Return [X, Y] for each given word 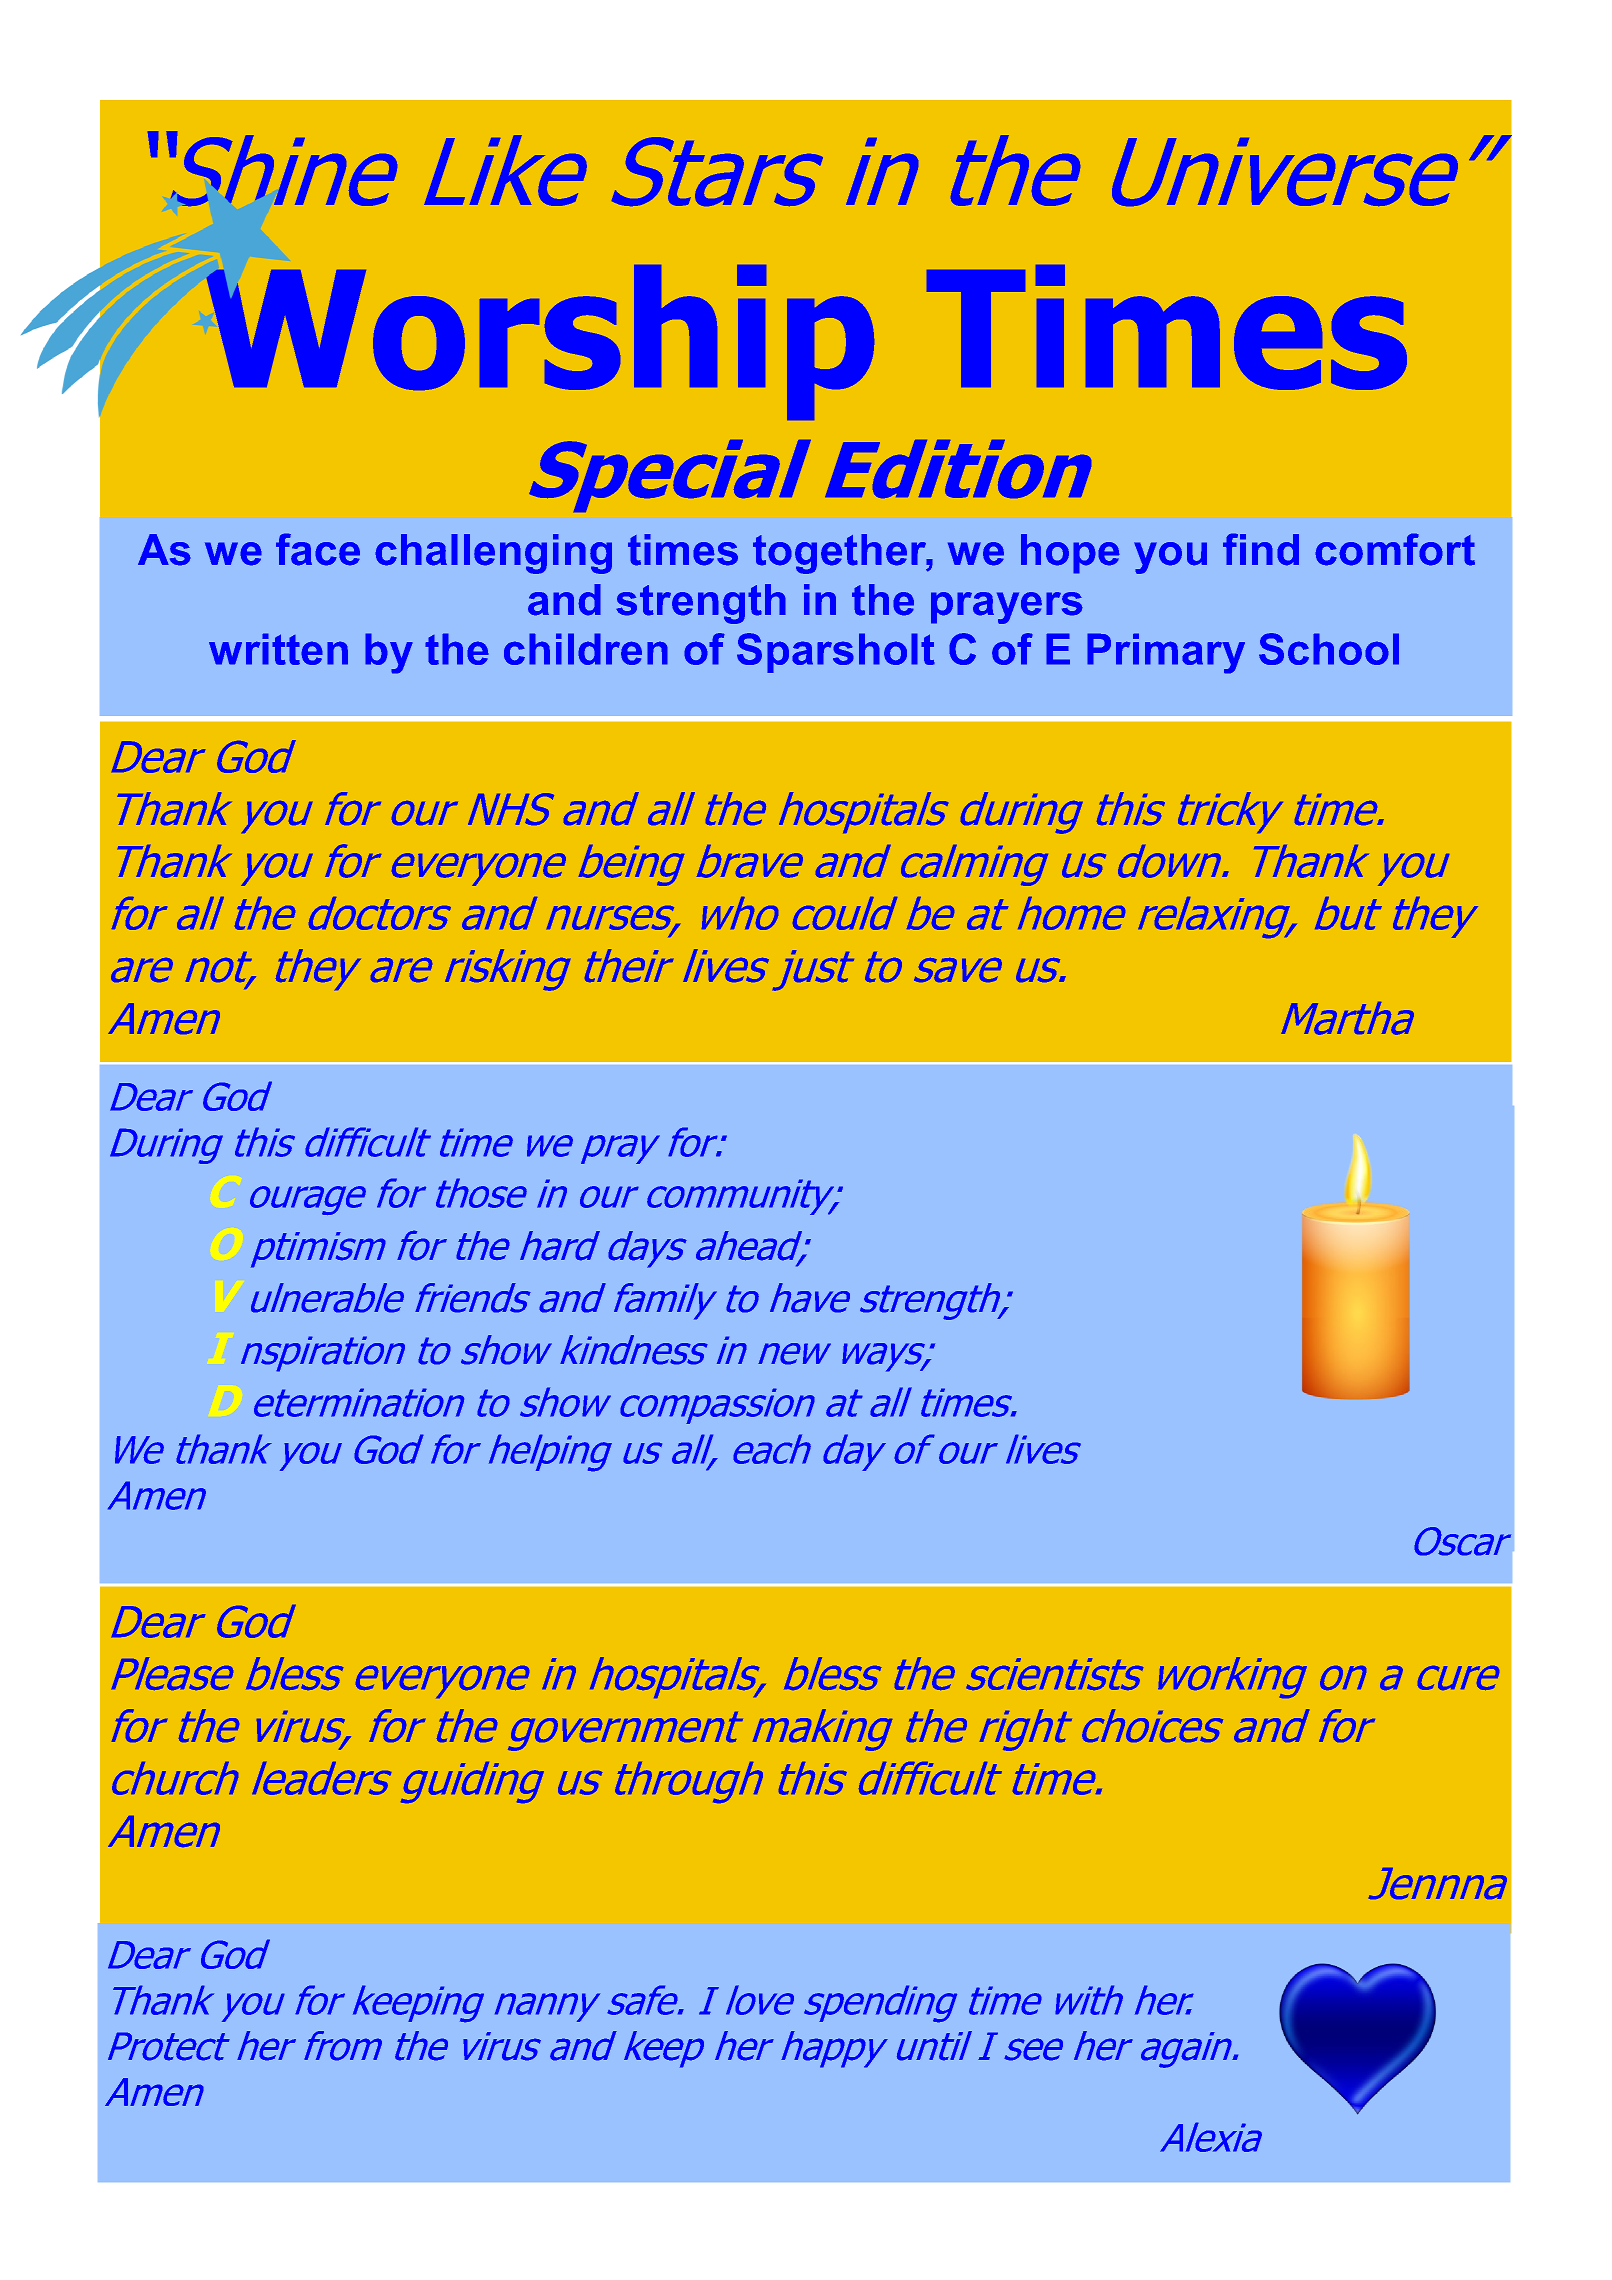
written [278, 649]
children [586, 649]
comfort [1395, 549]
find [1261, 549]
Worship [540, 342]
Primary [1166, 653]
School [1329, 649]
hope [1070, 554]
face [318, 549]
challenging [493, 554]
